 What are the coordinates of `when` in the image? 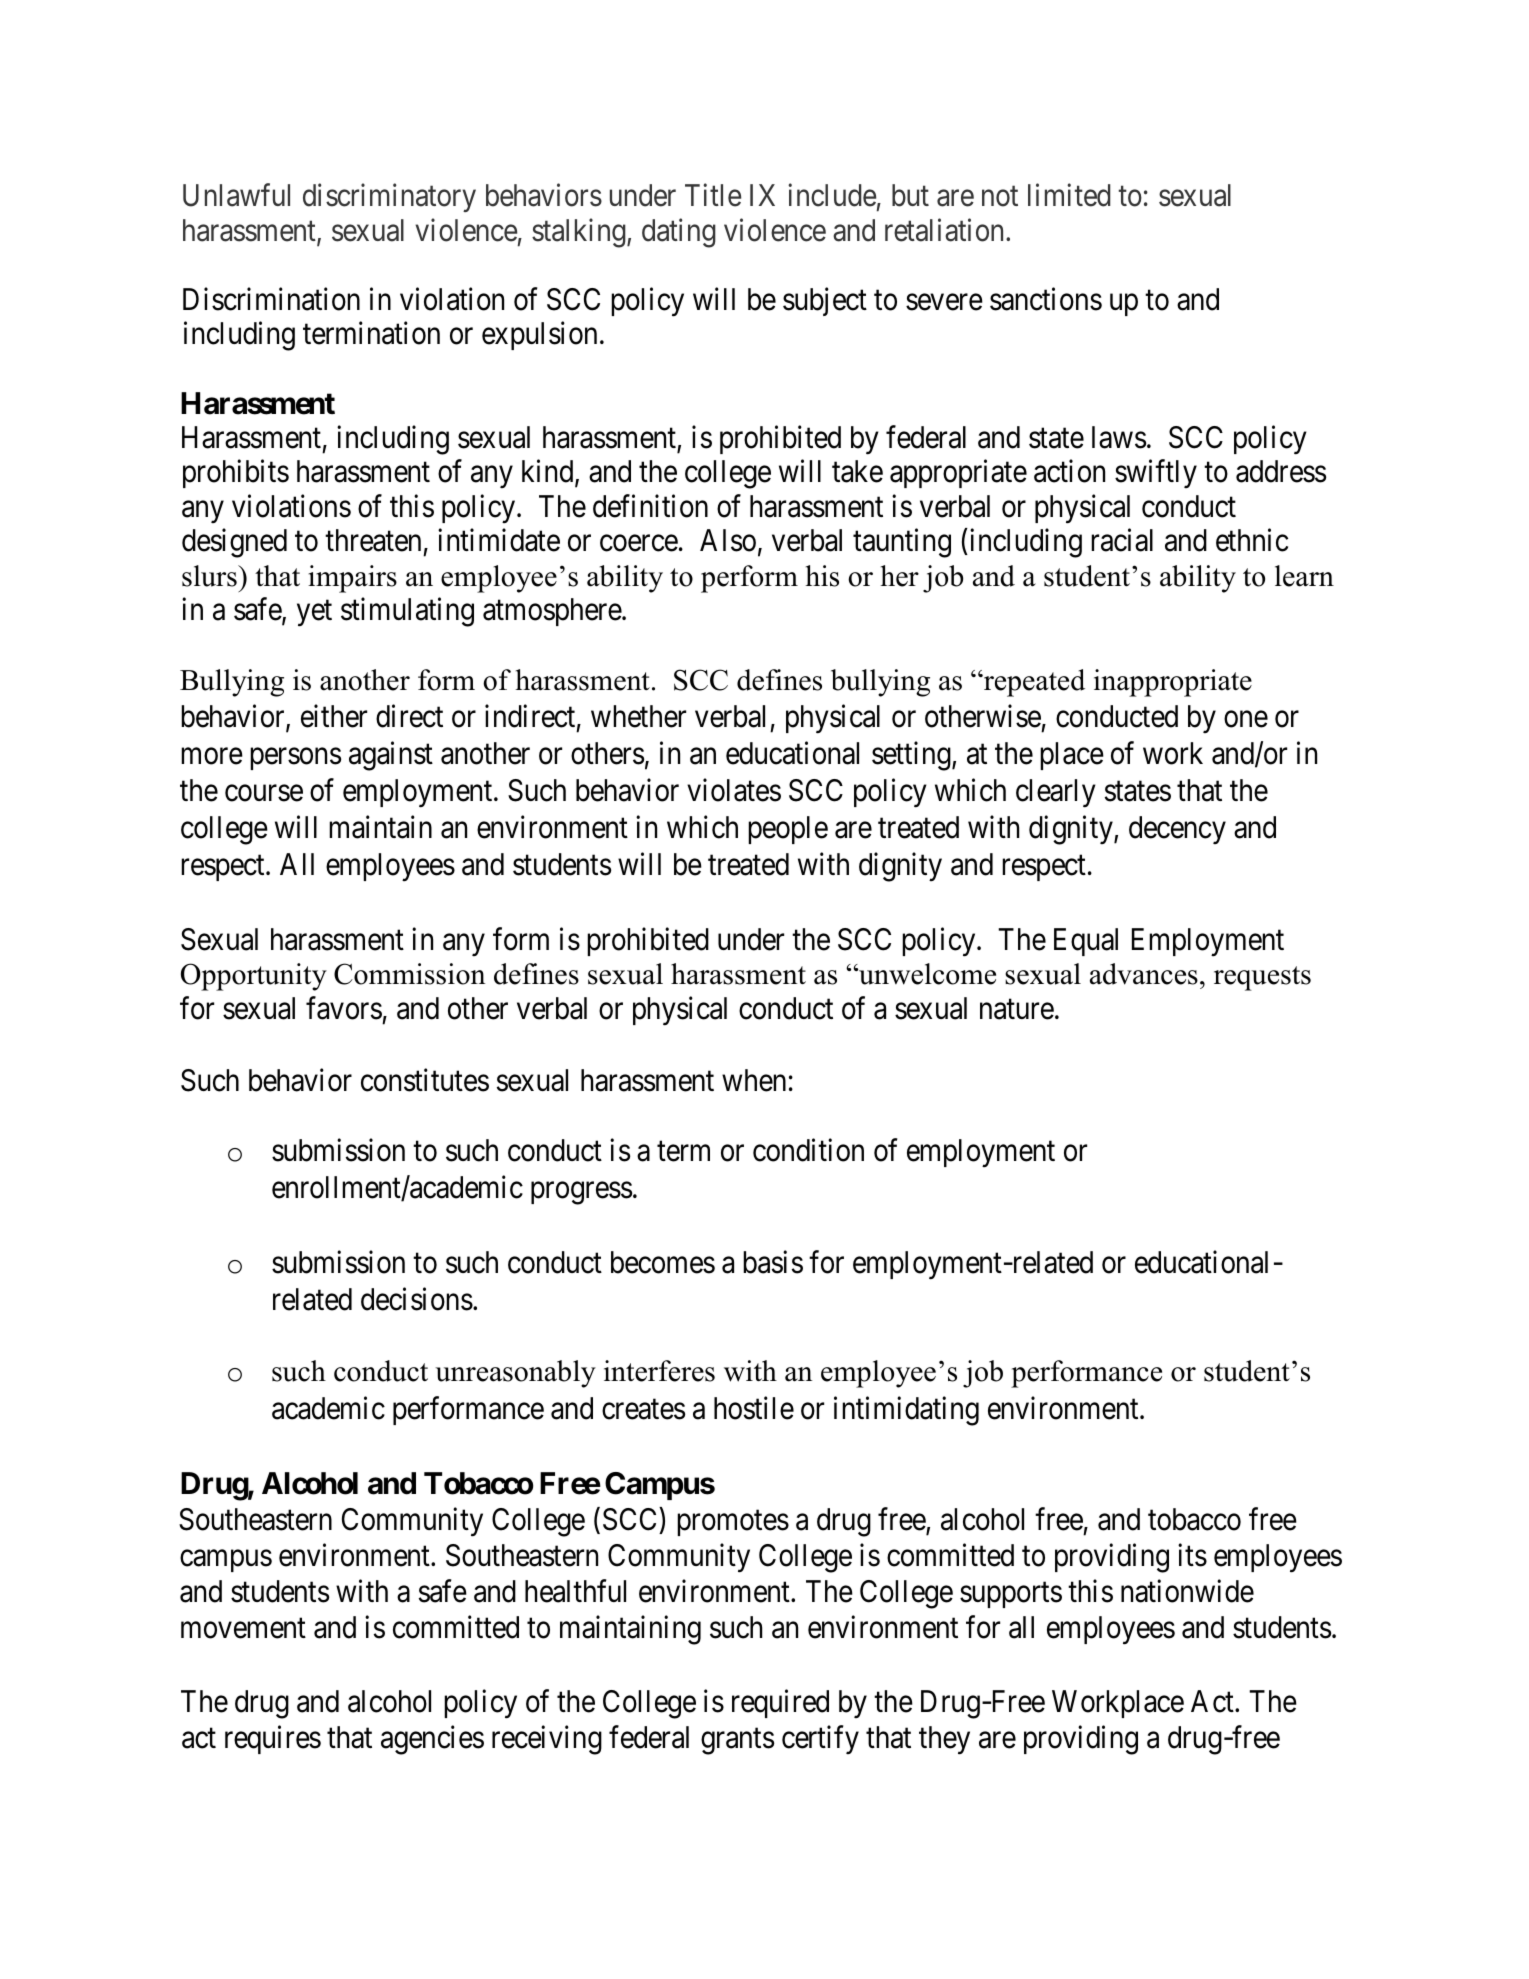 It's located at (754, 1080).
